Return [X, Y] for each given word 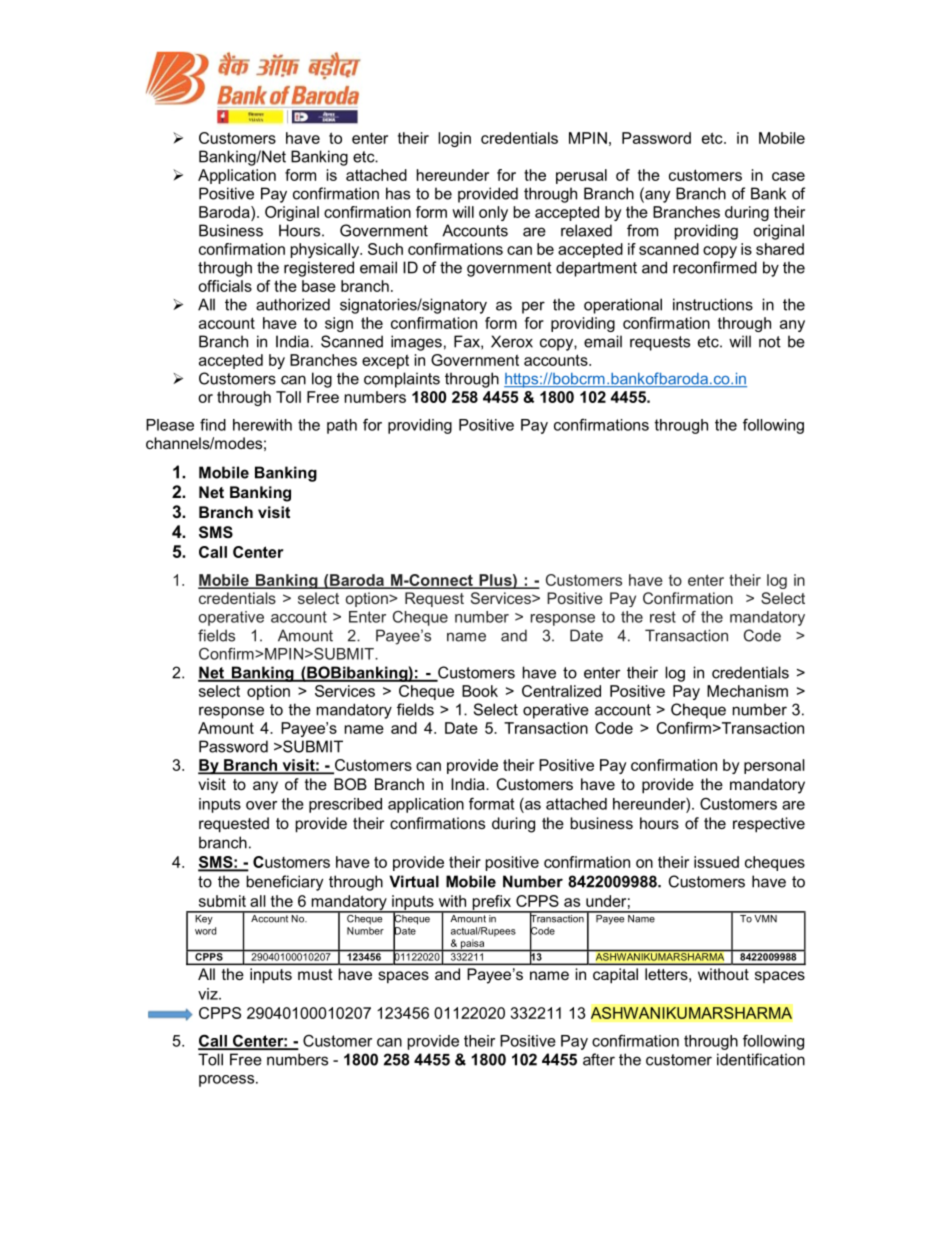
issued [716, 862]
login [454, 139]
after [599, 1059]
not [770, 342]
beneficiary [284, 883]
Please [170, 425]
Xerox [512, 341]
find [213, 425]
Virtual [414, 881]
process [228, 1081]
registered [319, 269]
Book [480, 691]
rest [663, 617]
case [788, 176]
